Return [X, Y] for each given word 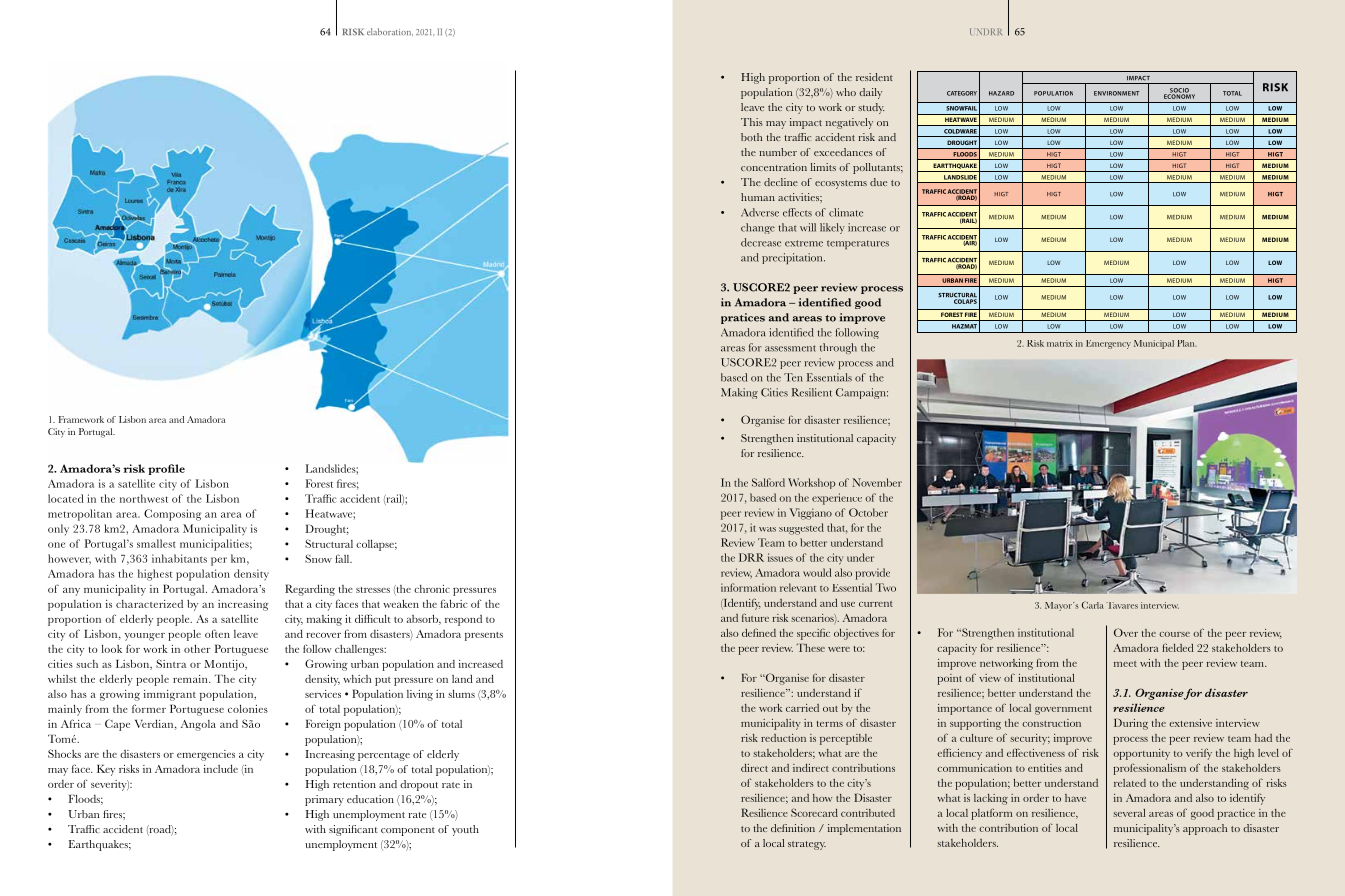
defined [759, 632]
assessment [790, 348]
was [767, 529]
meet [1125, 664]
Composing [172, 515]
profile [166, 469]
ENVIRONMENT [1117, 93]
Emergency [1108, 344]
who [846, 92]
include [221, 768]
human [758, 197]
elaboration [390, 32]
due [878, 182]
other [197, 649]
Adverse [760, 212]
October [868, 512]
